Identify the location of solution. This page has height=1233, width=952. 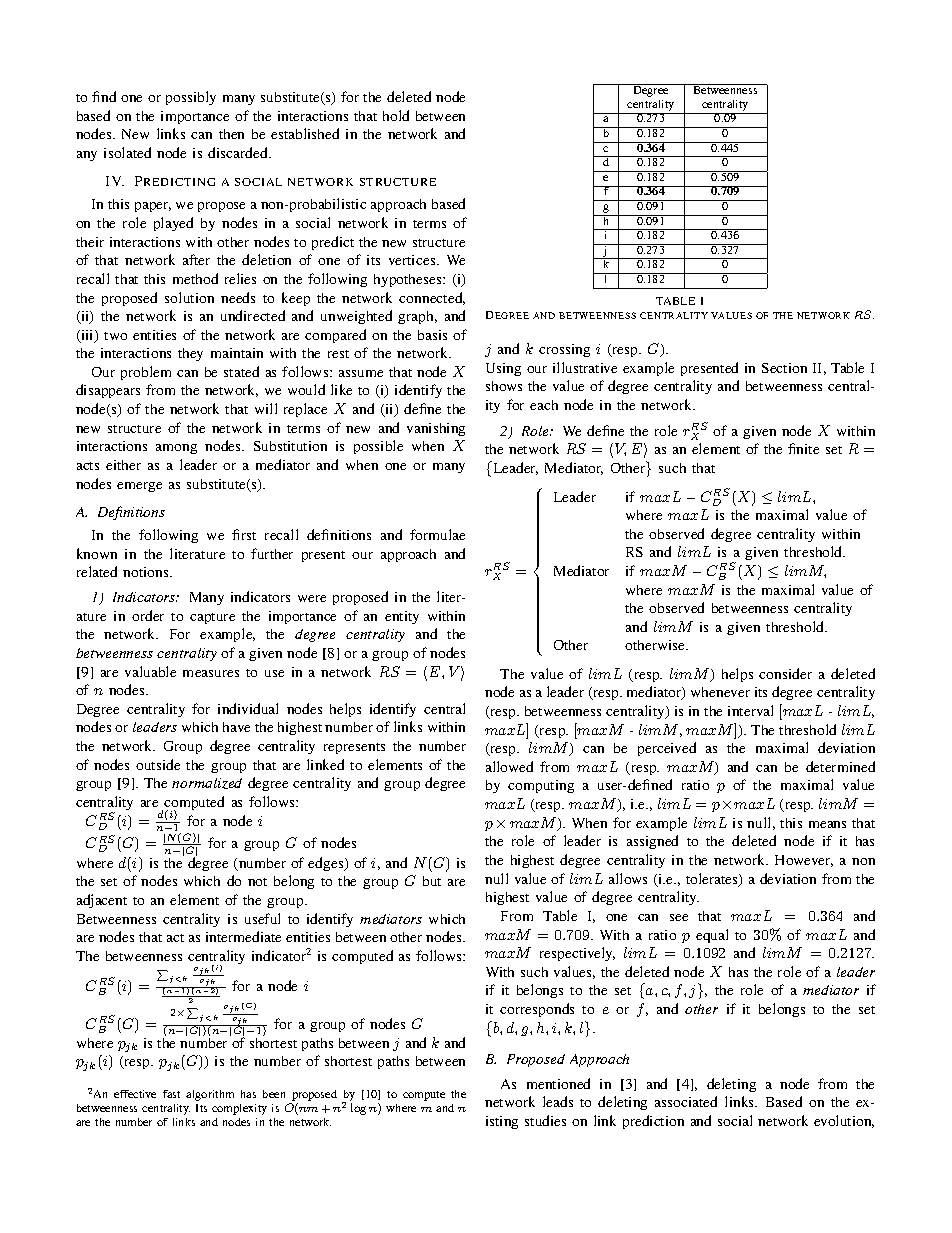
(189, 297).
